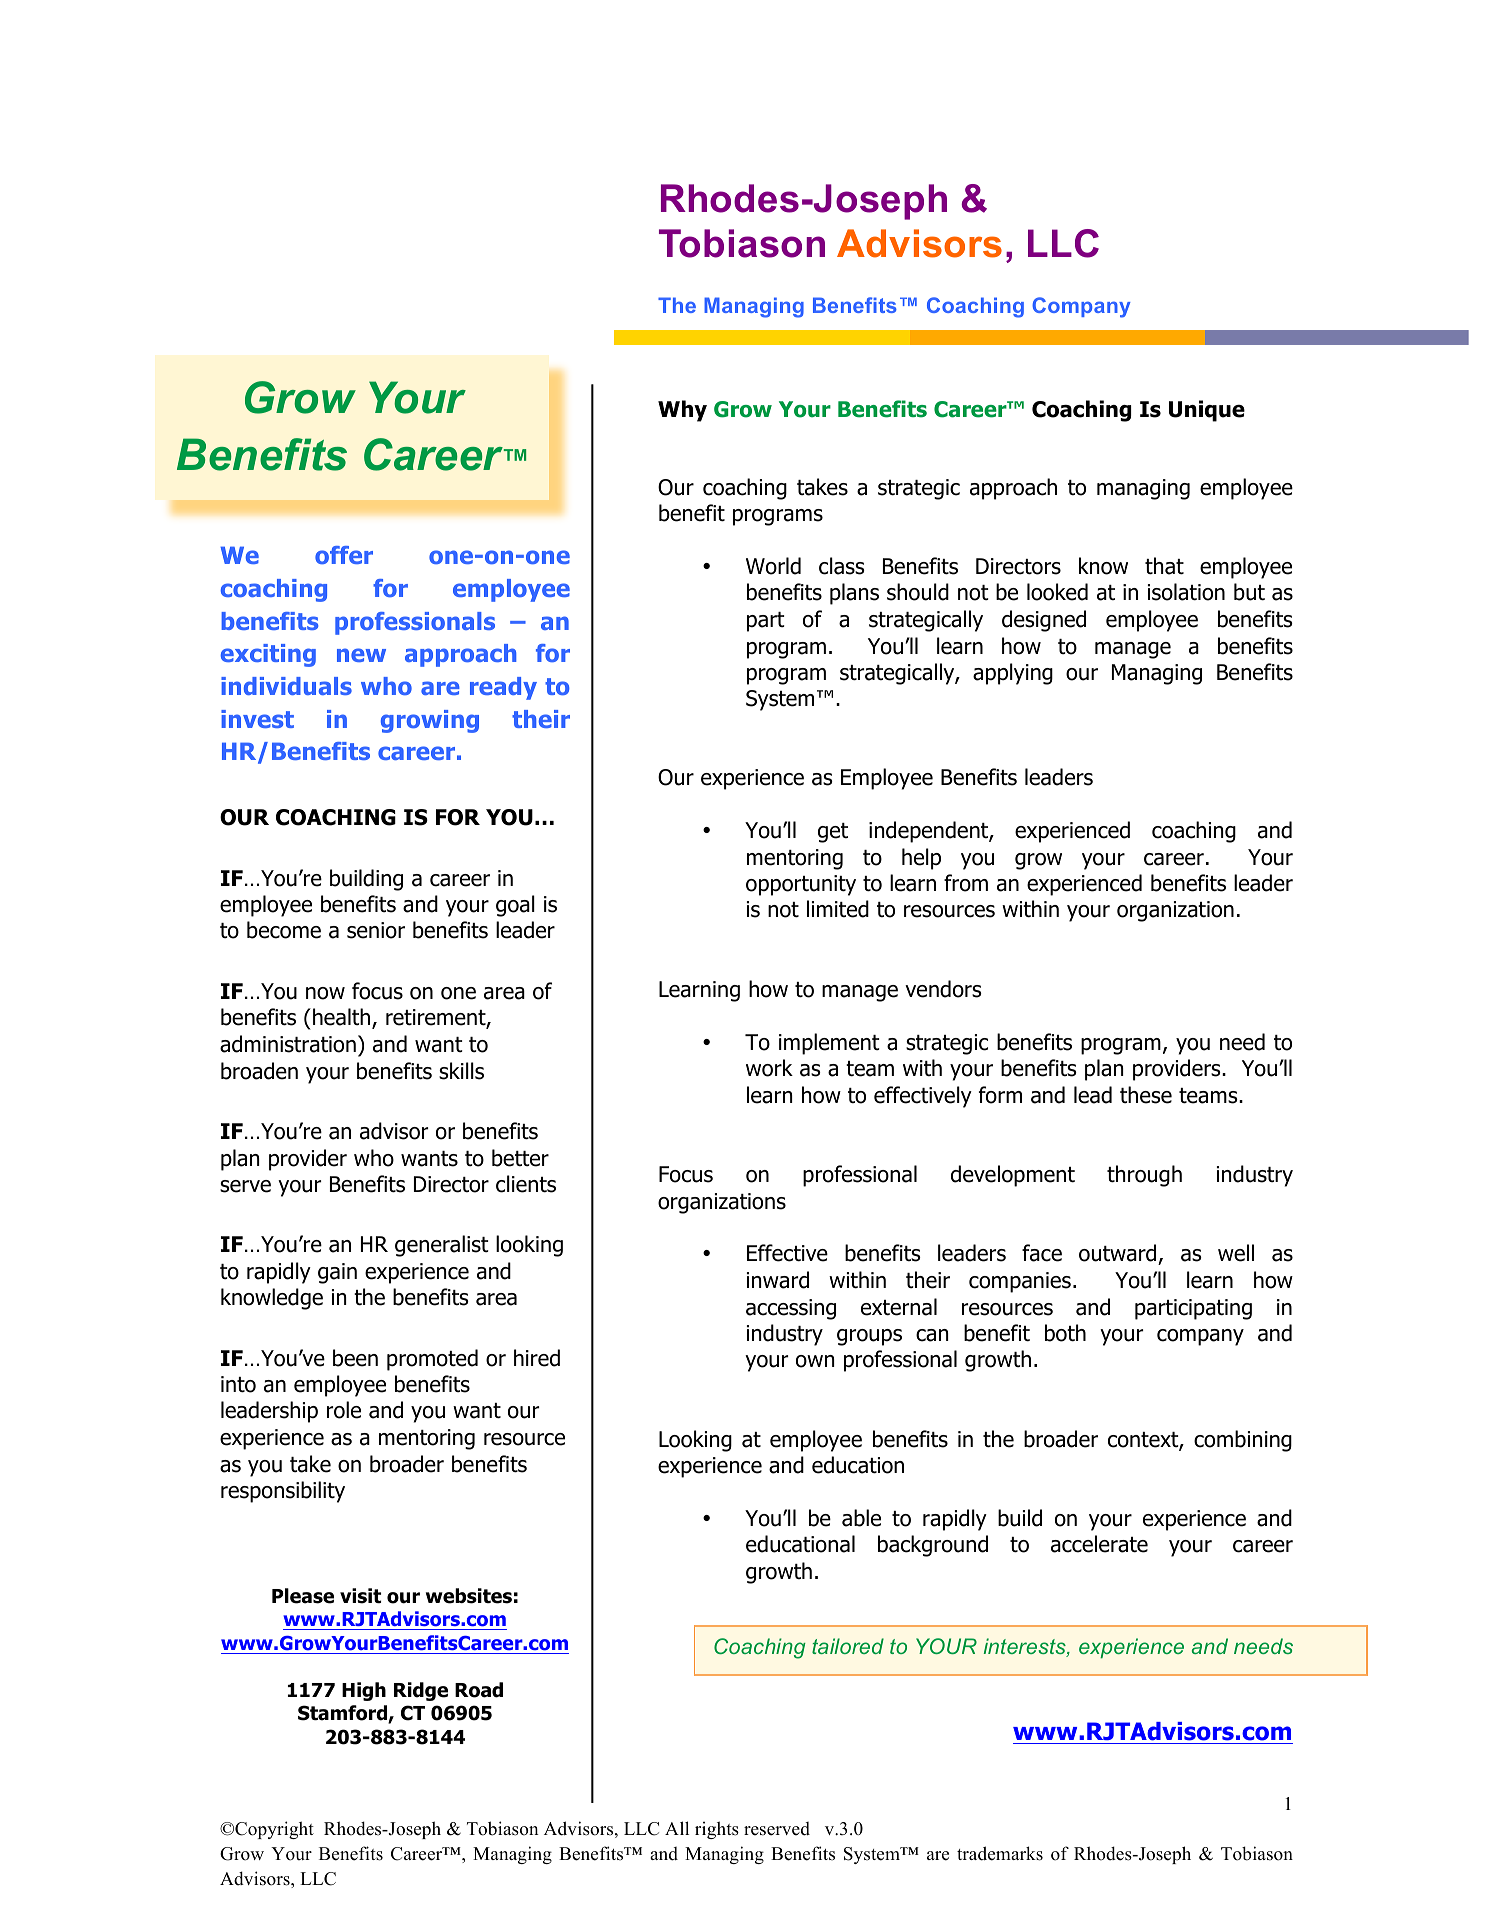 The height and width of the image is (1927, 1489). What do you see at coordinates (833, 833) in the image?
I see `get` at bounding box center [833, 833].
